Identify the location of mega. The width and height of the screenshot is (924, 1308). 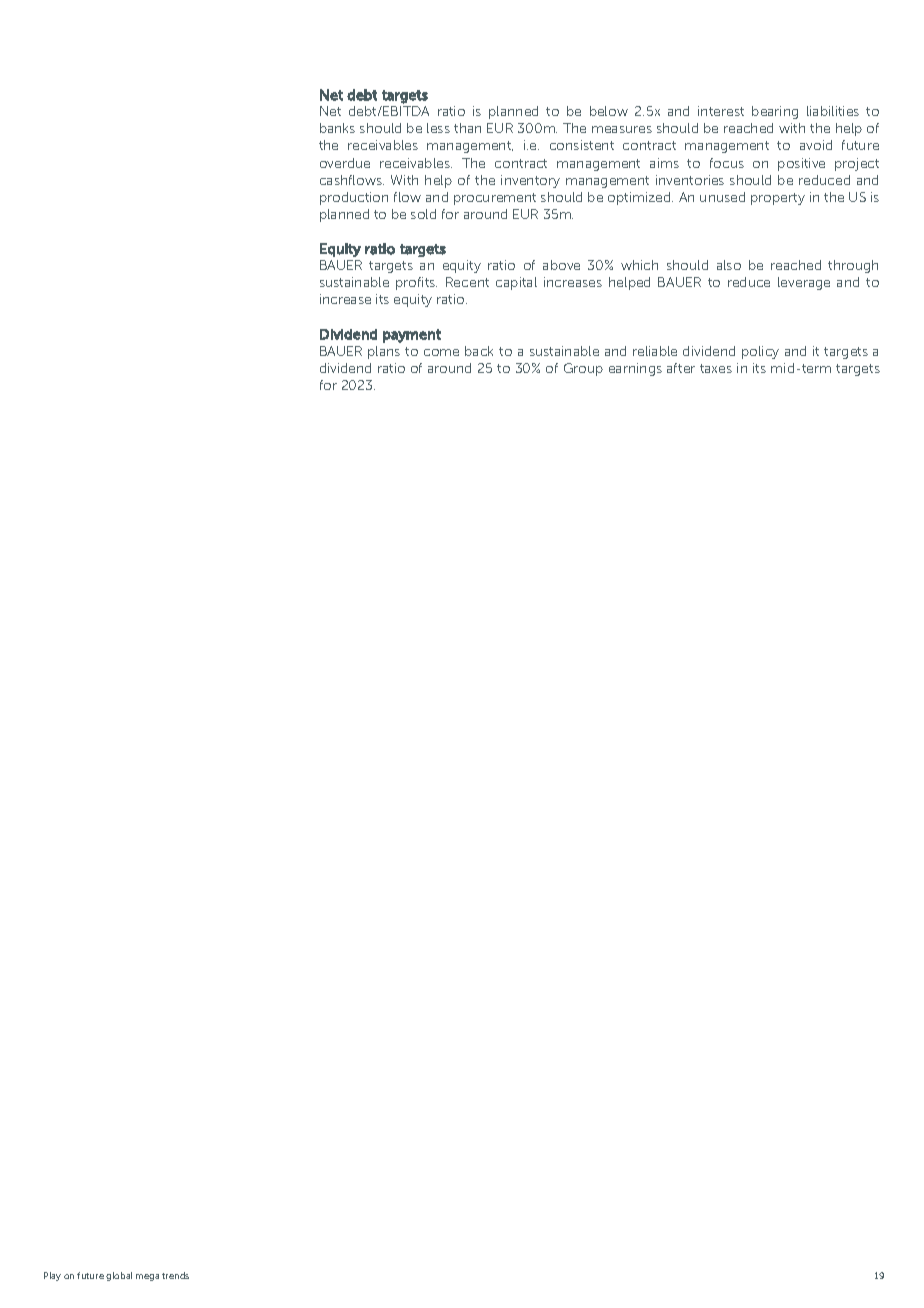
(147, 1277).
